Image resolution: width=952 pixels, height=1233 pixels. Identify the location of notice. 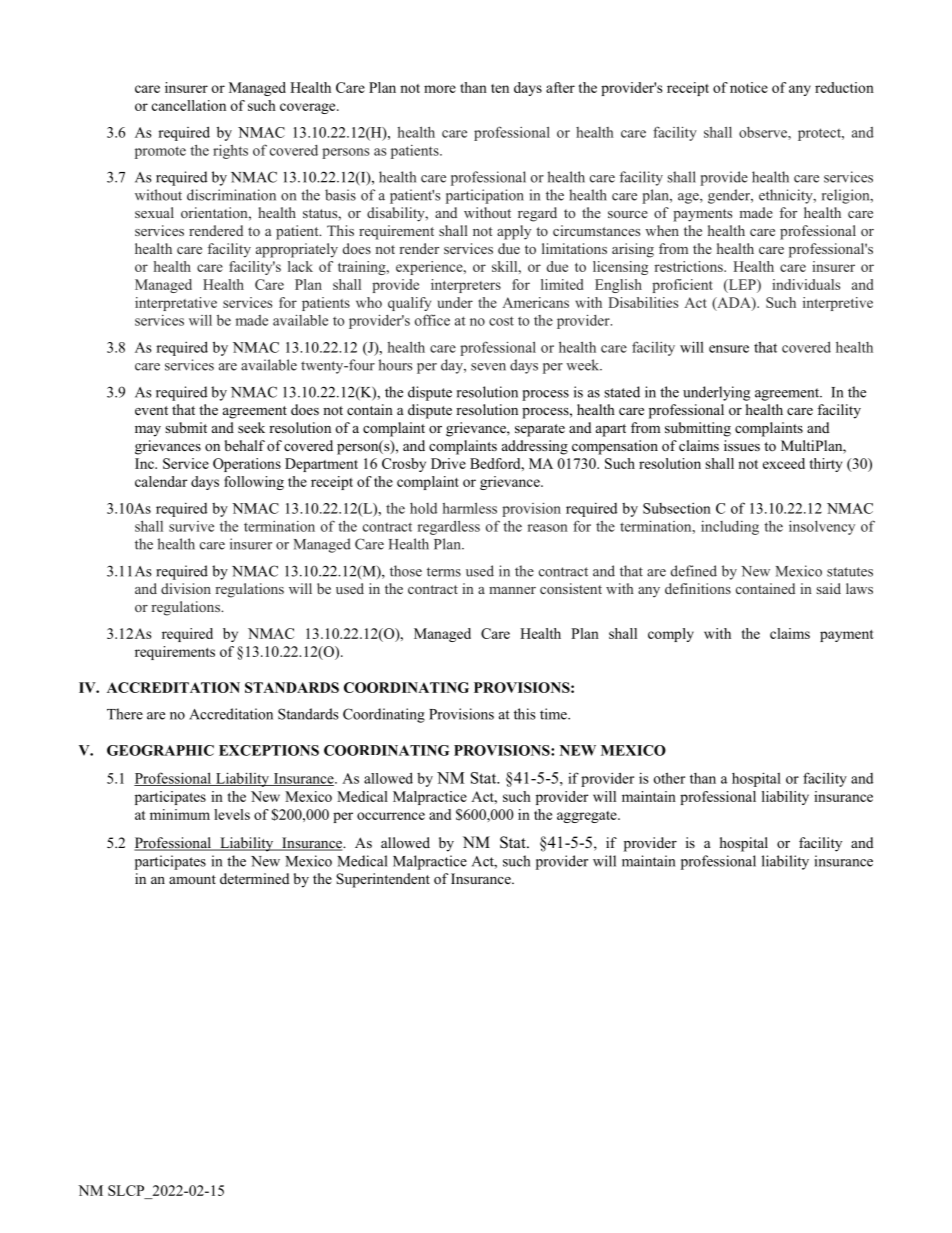
(749, 87).
